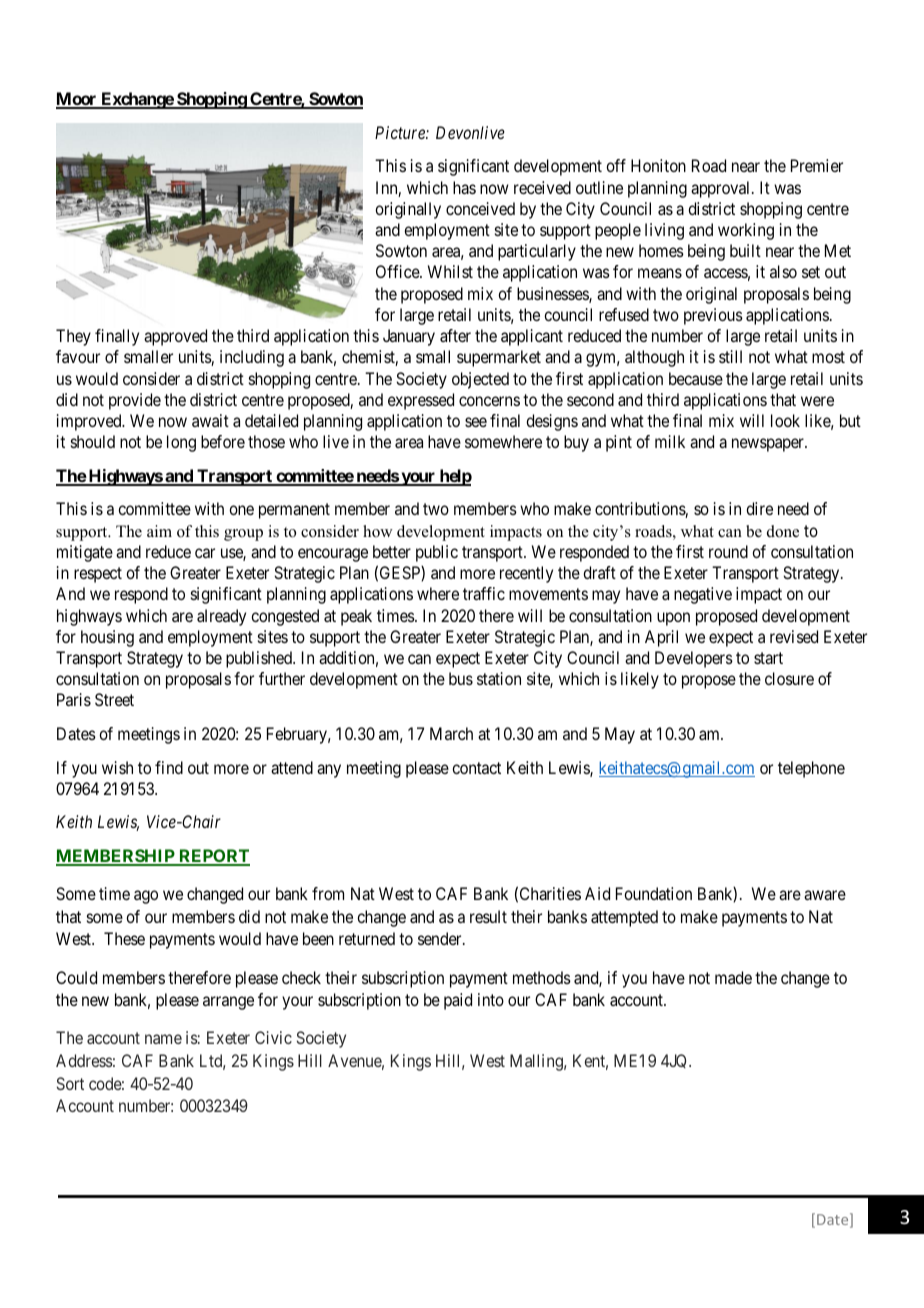 The width and height of the screenshot is (924, 1308). I want to click on Moor, so click(77, 100).
